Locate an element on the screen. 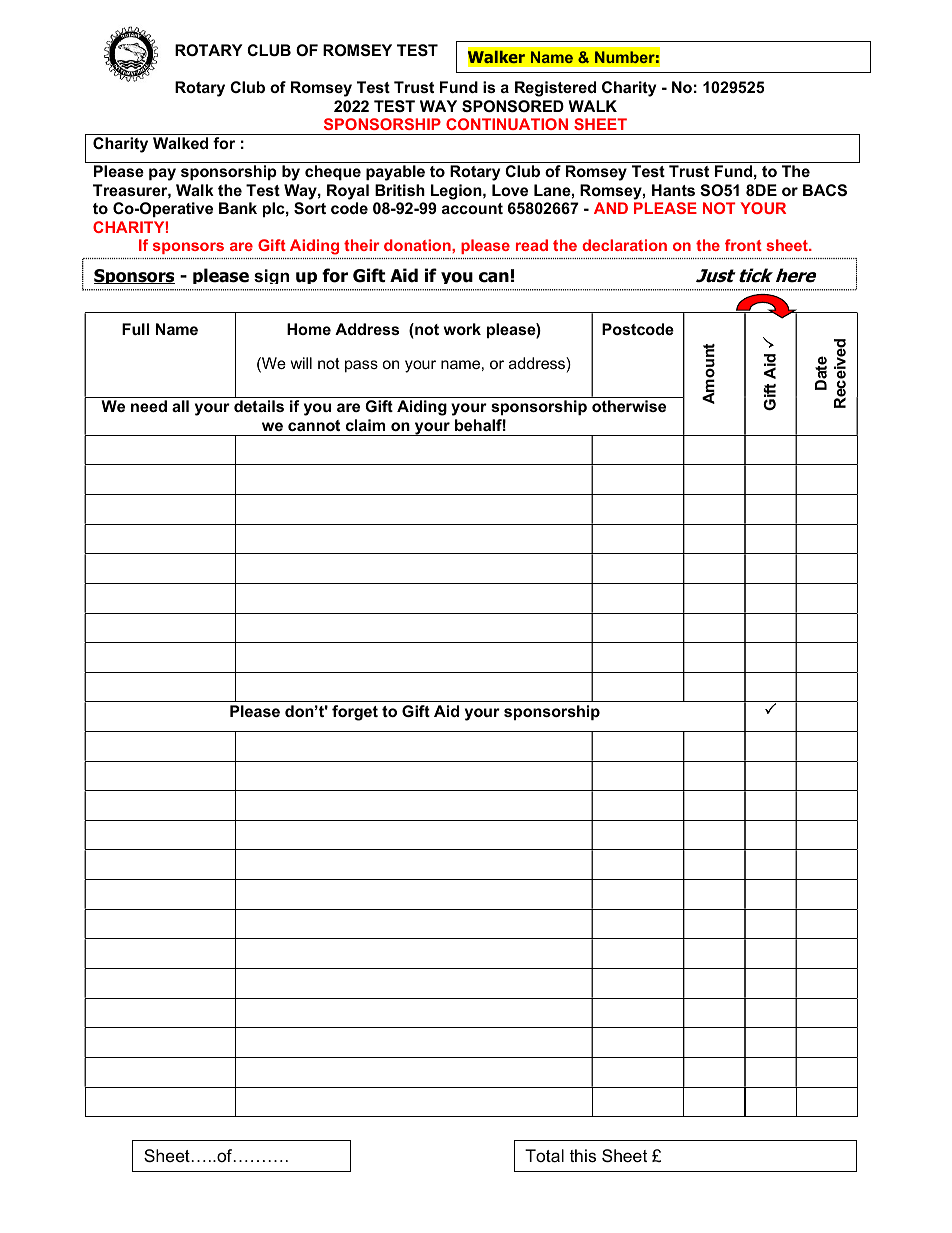  this is located at coordinates (582, 1156).
